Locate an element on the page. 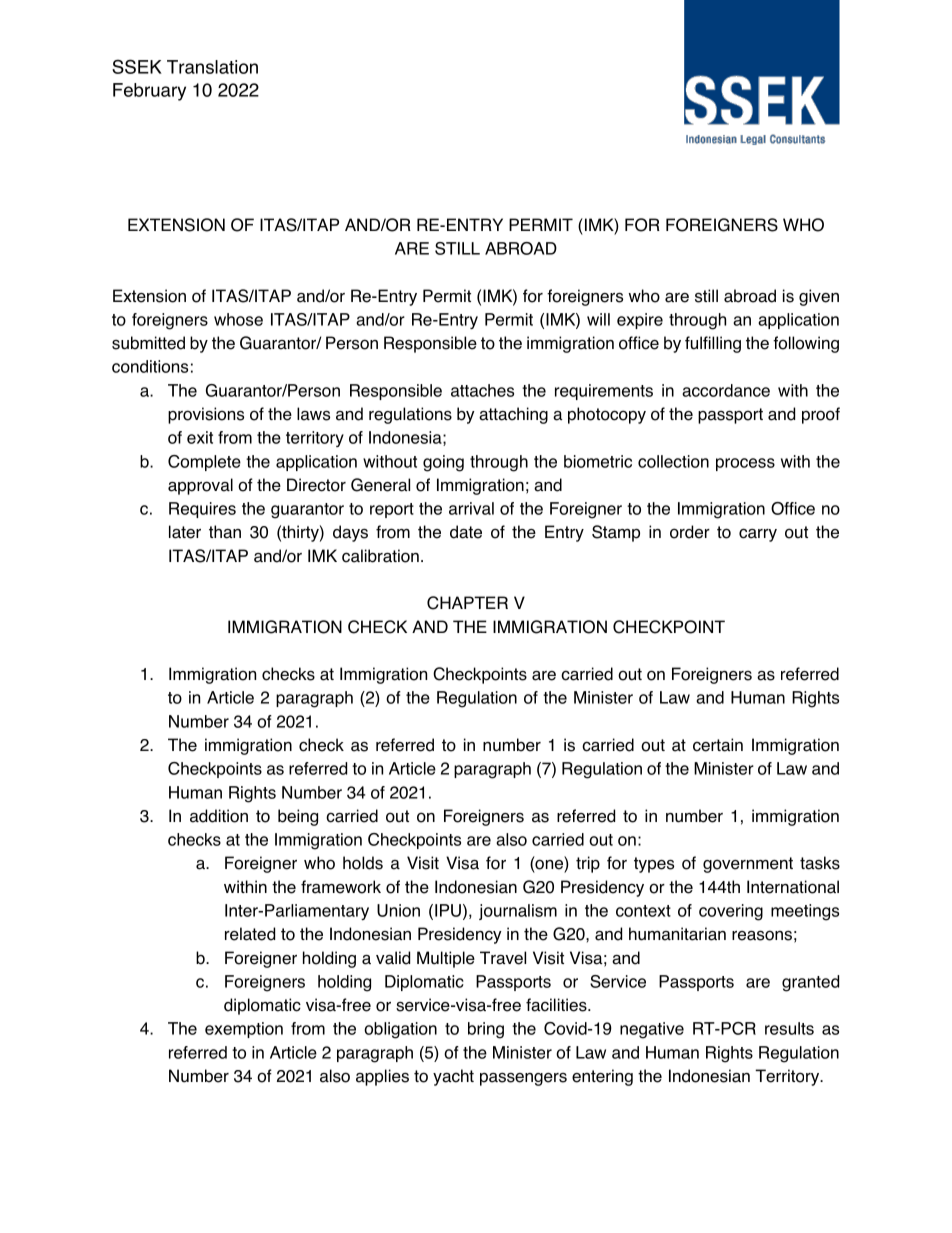 The image size is (952, 1233). attaching is located at coordinates (513, 415).
